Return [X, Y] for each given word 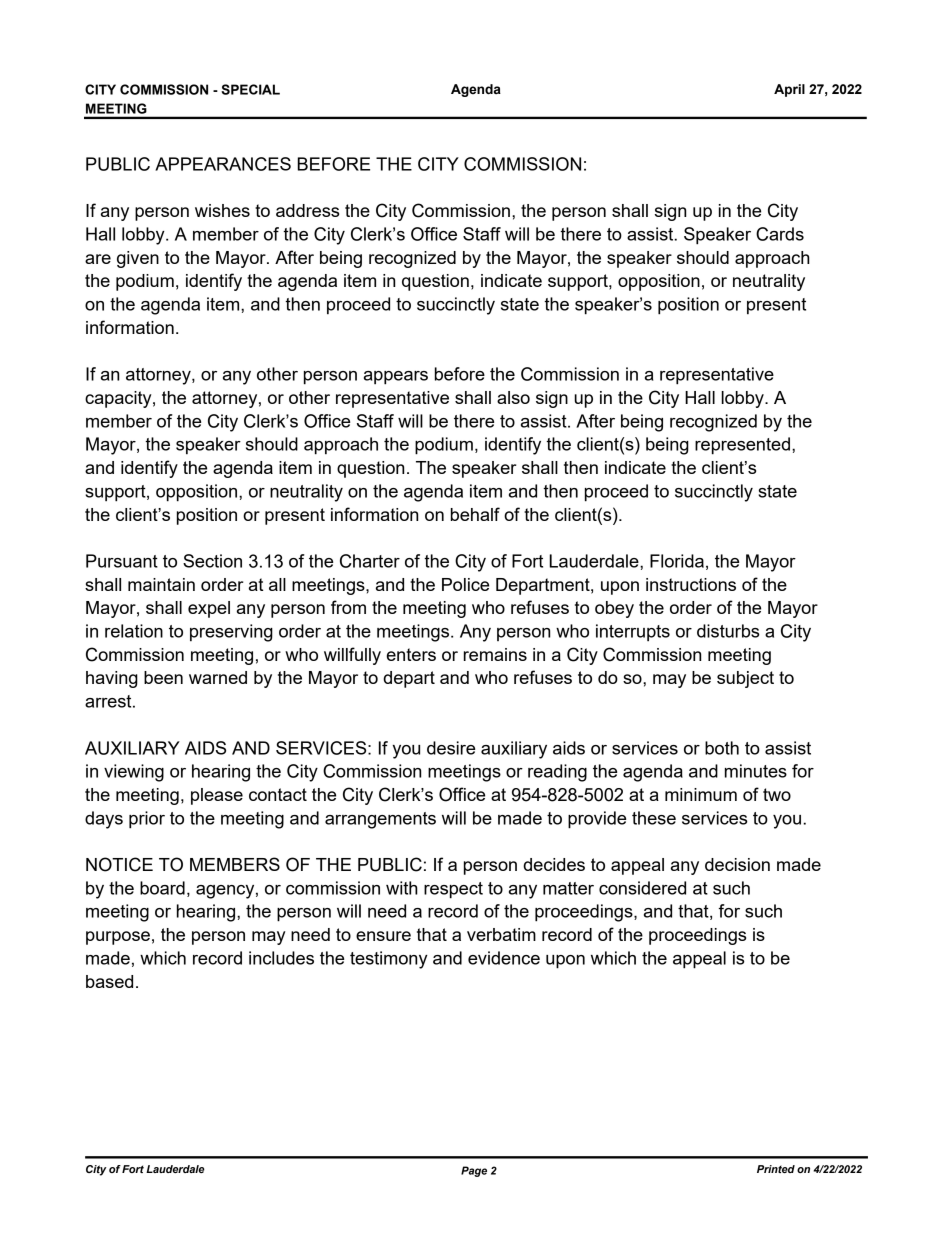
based [109, 981]
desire [451, 748]
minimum [701, 794]
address [307, 210]
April [789, 90]
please [217, 796]
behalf [475, 514]
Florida [677, 561]
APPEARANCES [223, 164]
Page [474, 1171]
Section [212, 561]
